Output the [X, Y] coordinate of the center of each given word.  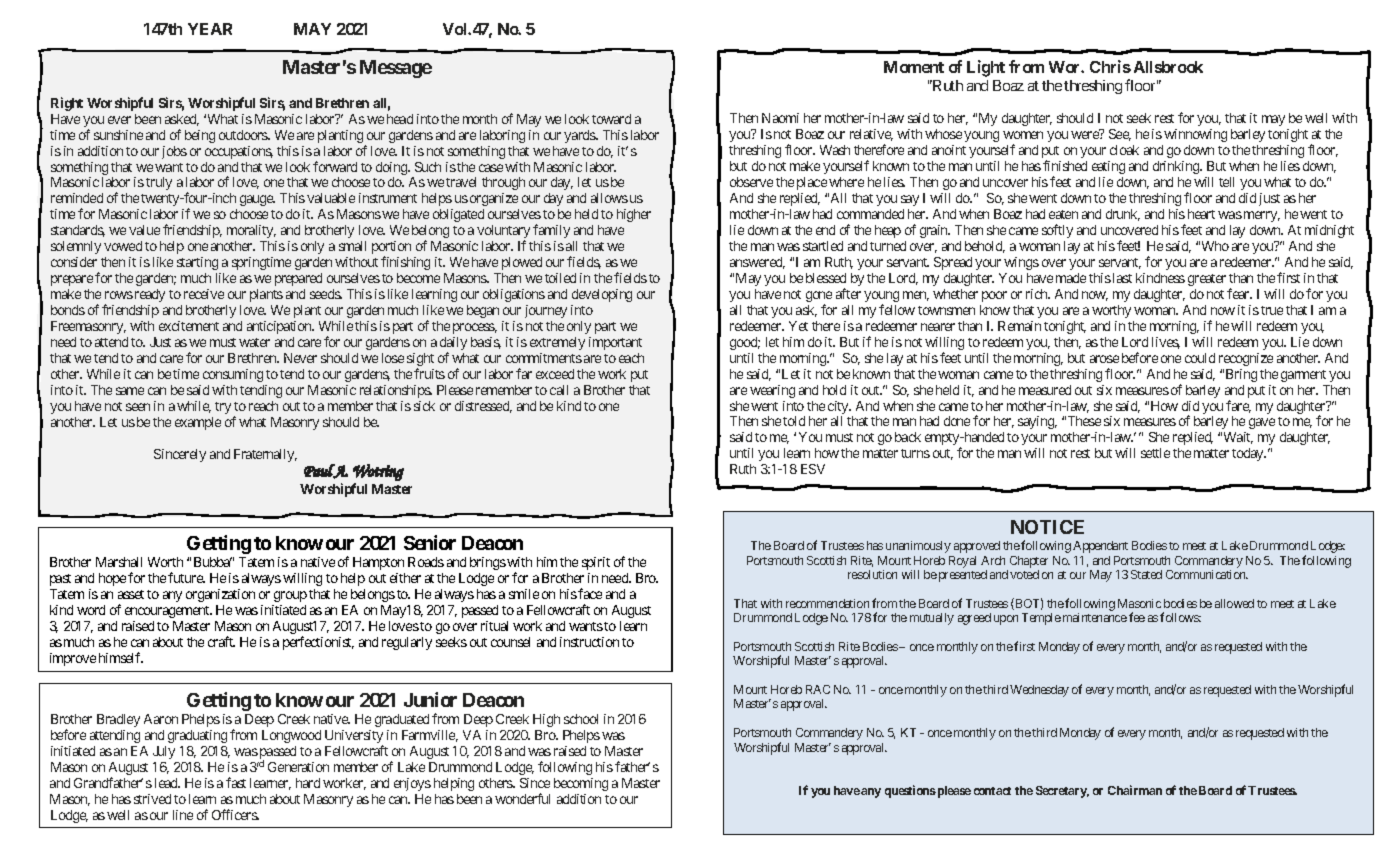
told [794, 421]
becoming [581, 784]
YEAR [210, 29]
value [144, 230]
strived [152, 799]
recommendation [827, 603]
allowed [1234, 603]
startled [823, 246]
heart [1201, 214]
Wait [1238, 438]
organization [220, 595]
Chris [1110, 66]
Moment [914, 67]
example [198, 423]
